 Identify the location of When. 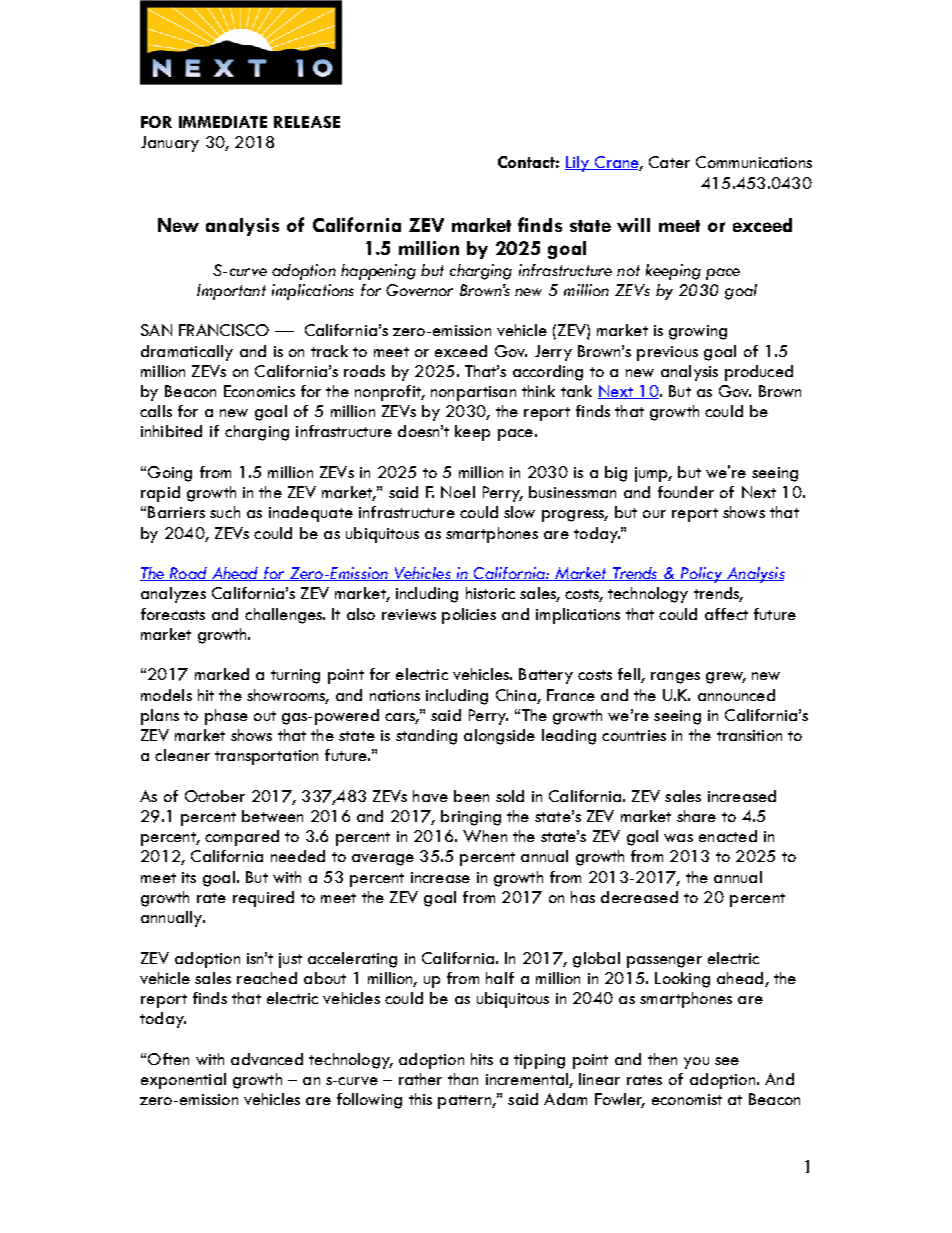
(485, 836).
